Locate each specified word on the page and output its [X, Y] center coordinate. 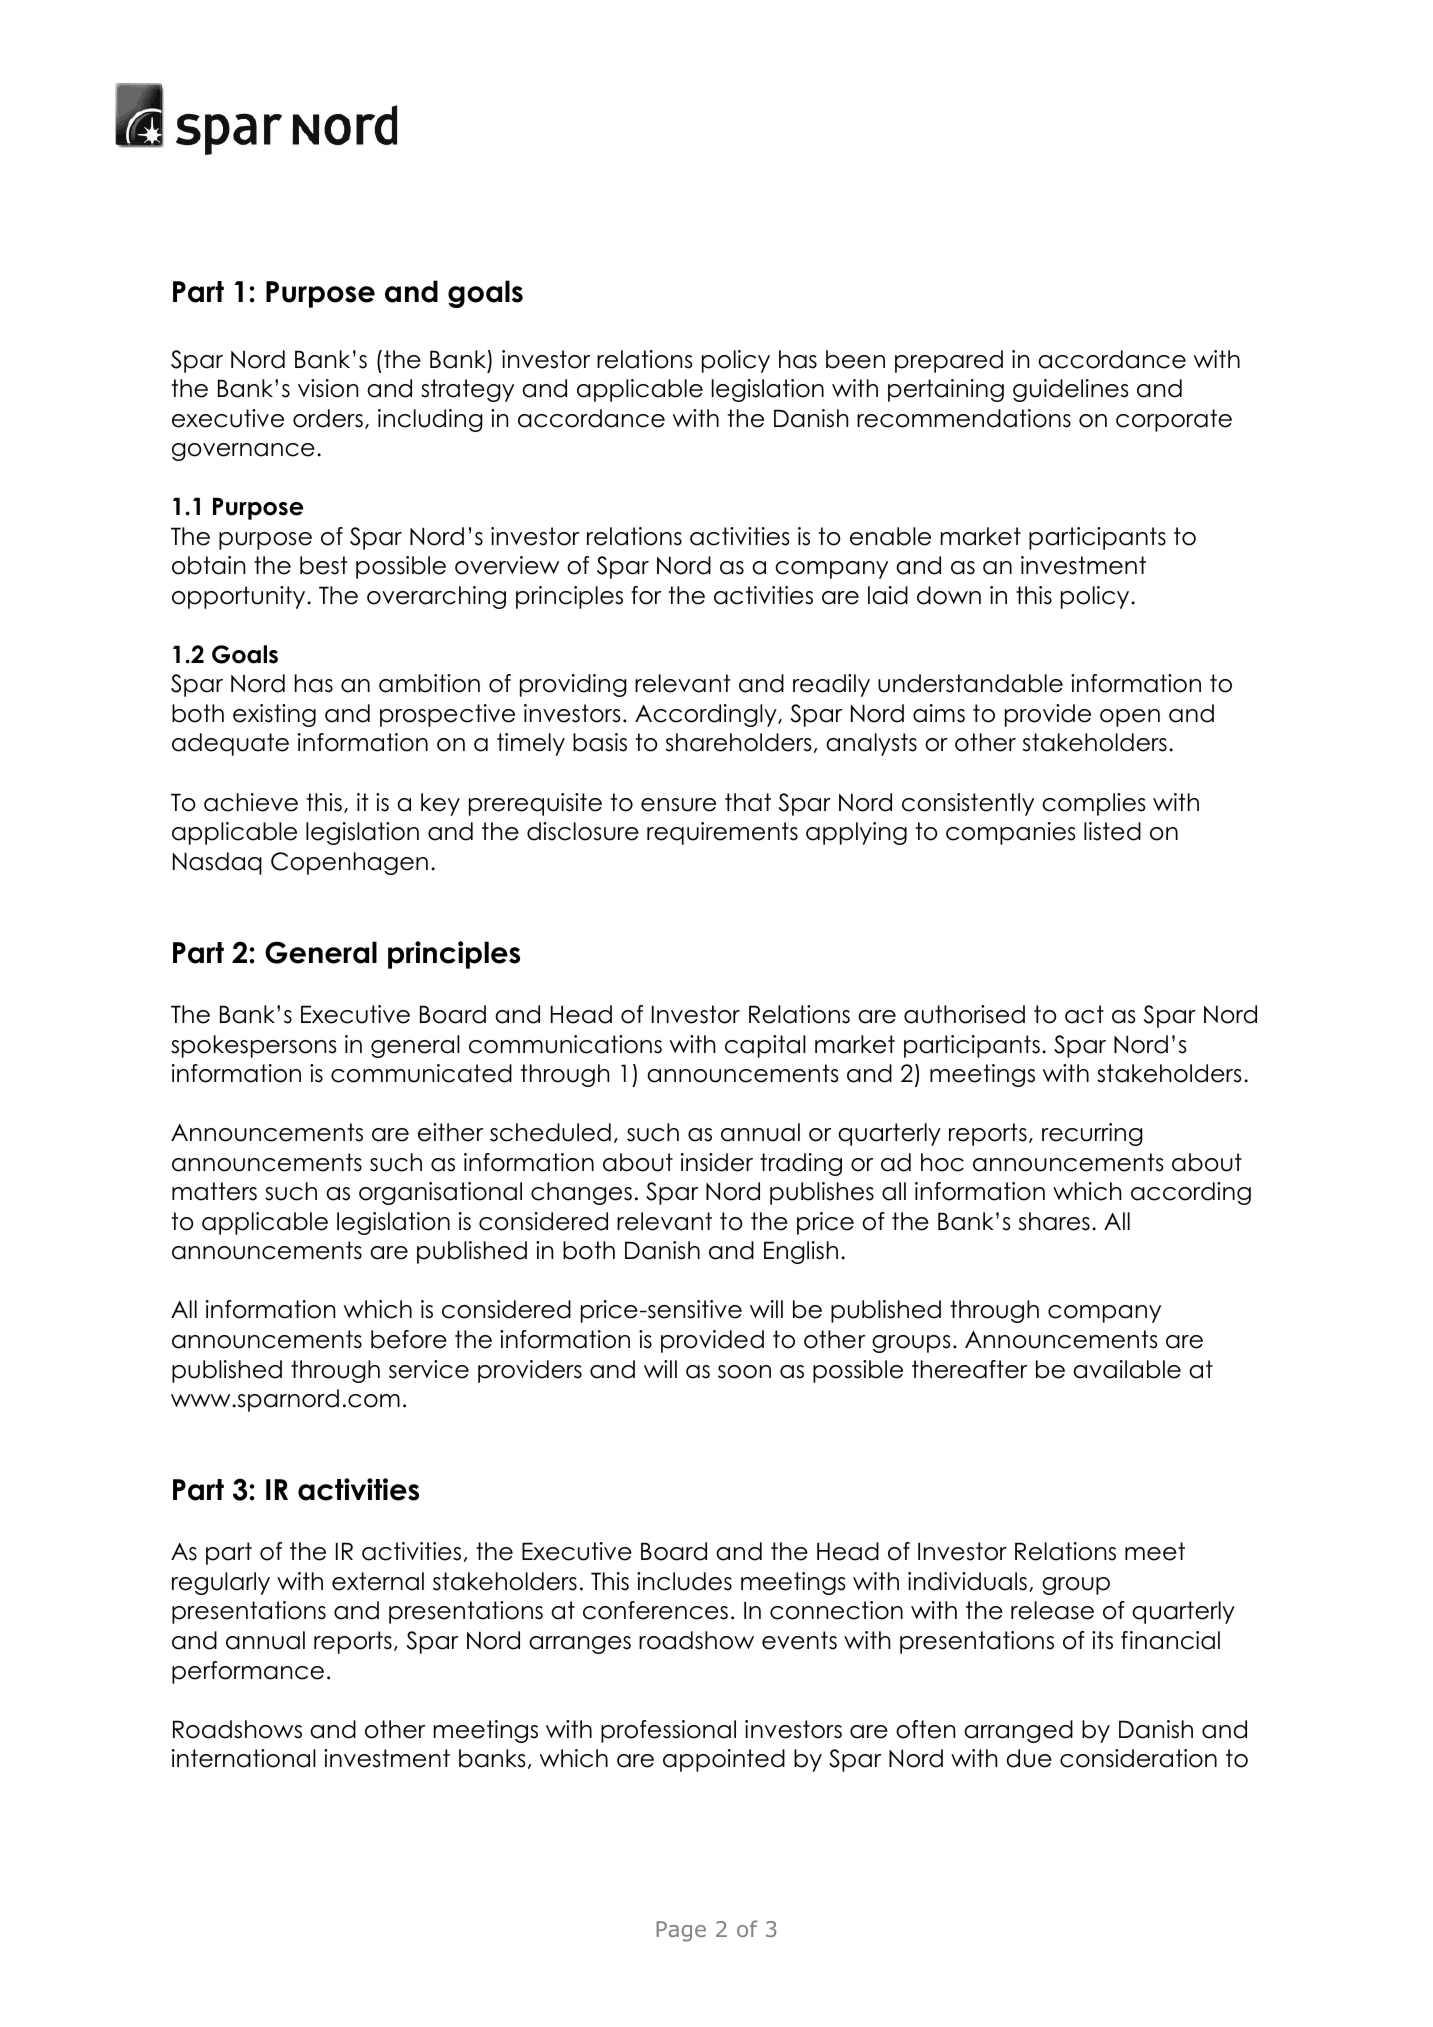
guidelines [1071, 390]
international [244, 1758]
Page [681, 1931]
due [1029, 1758]
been [855, 359]
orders [328, 418]
